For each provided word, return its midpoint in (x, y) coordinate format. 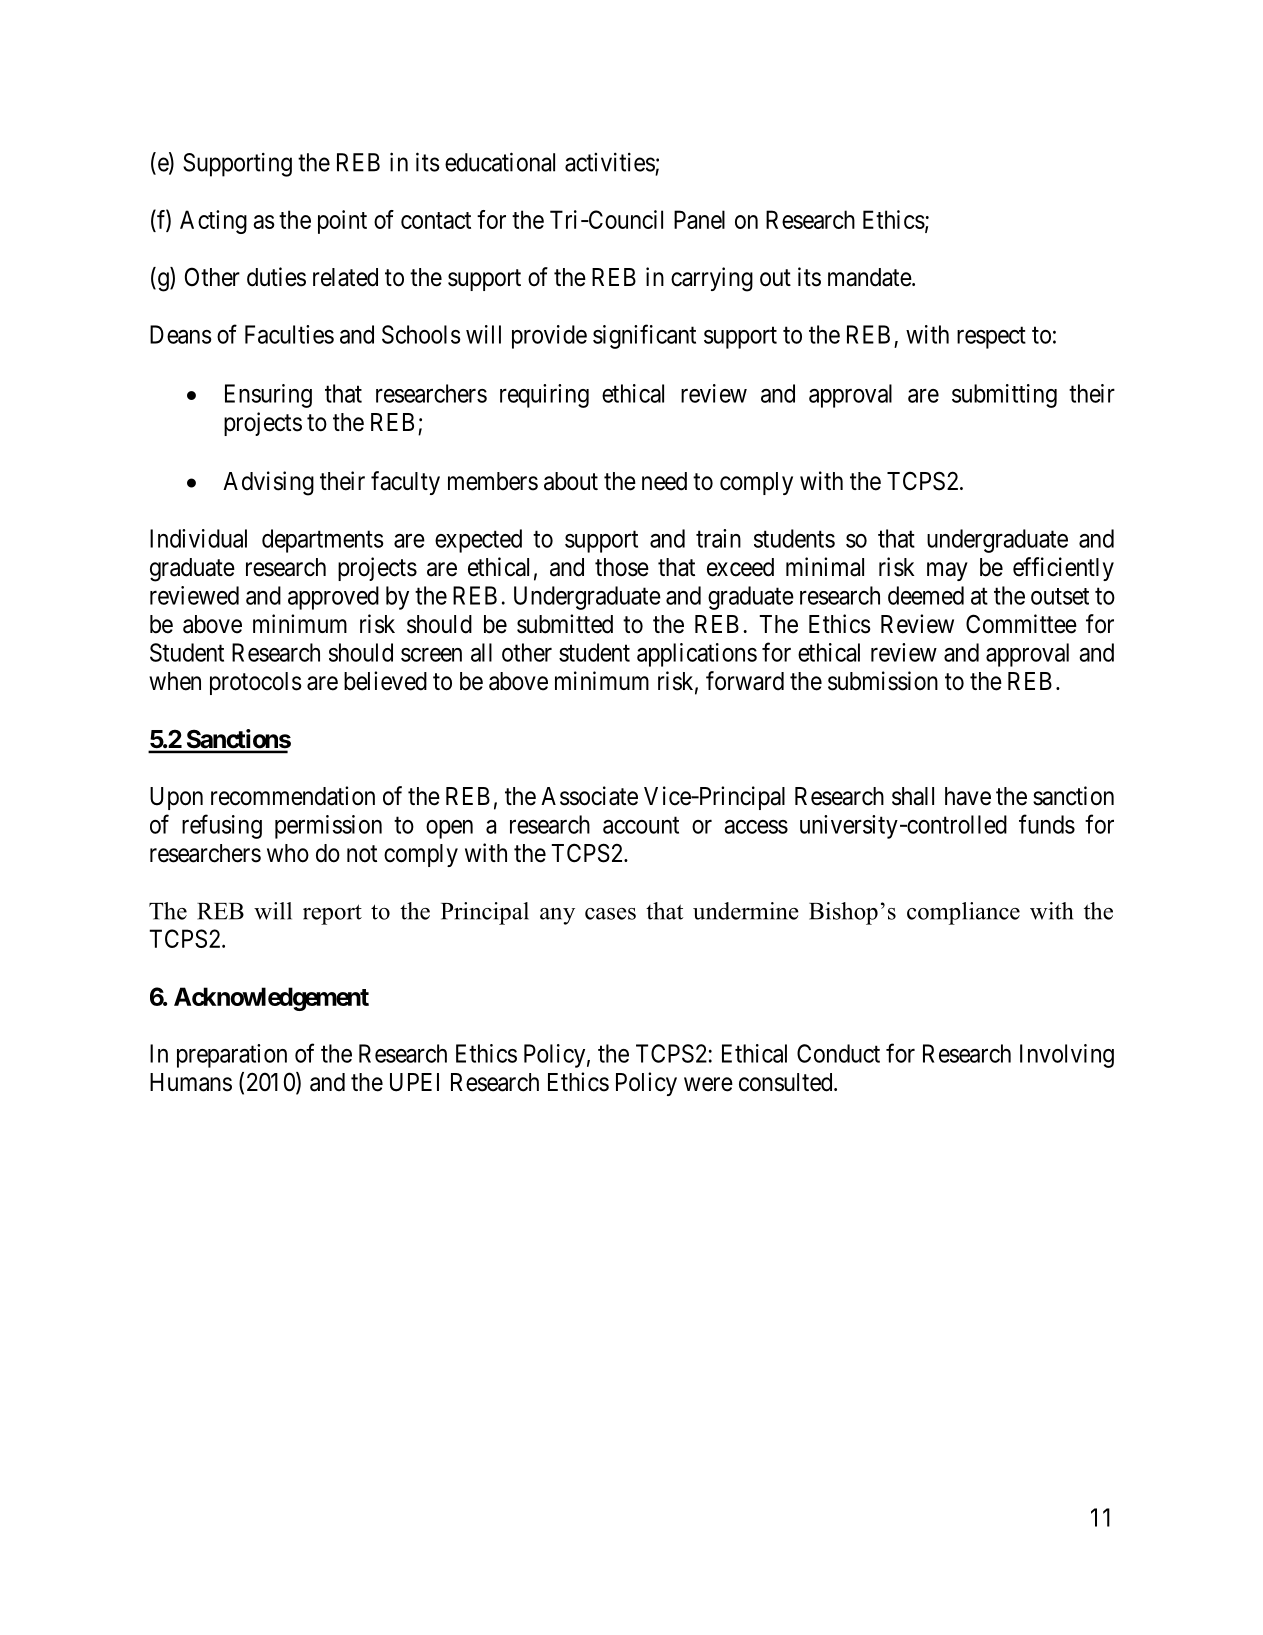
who (288, 853)
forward (745, 681)
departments (323, 541)
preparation (232, 1056)
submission (883, 681)
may (947, 571)
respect (991, 338)
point (342, 222)
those (622, 567)
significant (644, 336)
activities (610, 162)
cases (610, 914)
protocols (256, 683)
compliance (963, 913)
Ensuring (268, 396)
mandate (870, 277)
